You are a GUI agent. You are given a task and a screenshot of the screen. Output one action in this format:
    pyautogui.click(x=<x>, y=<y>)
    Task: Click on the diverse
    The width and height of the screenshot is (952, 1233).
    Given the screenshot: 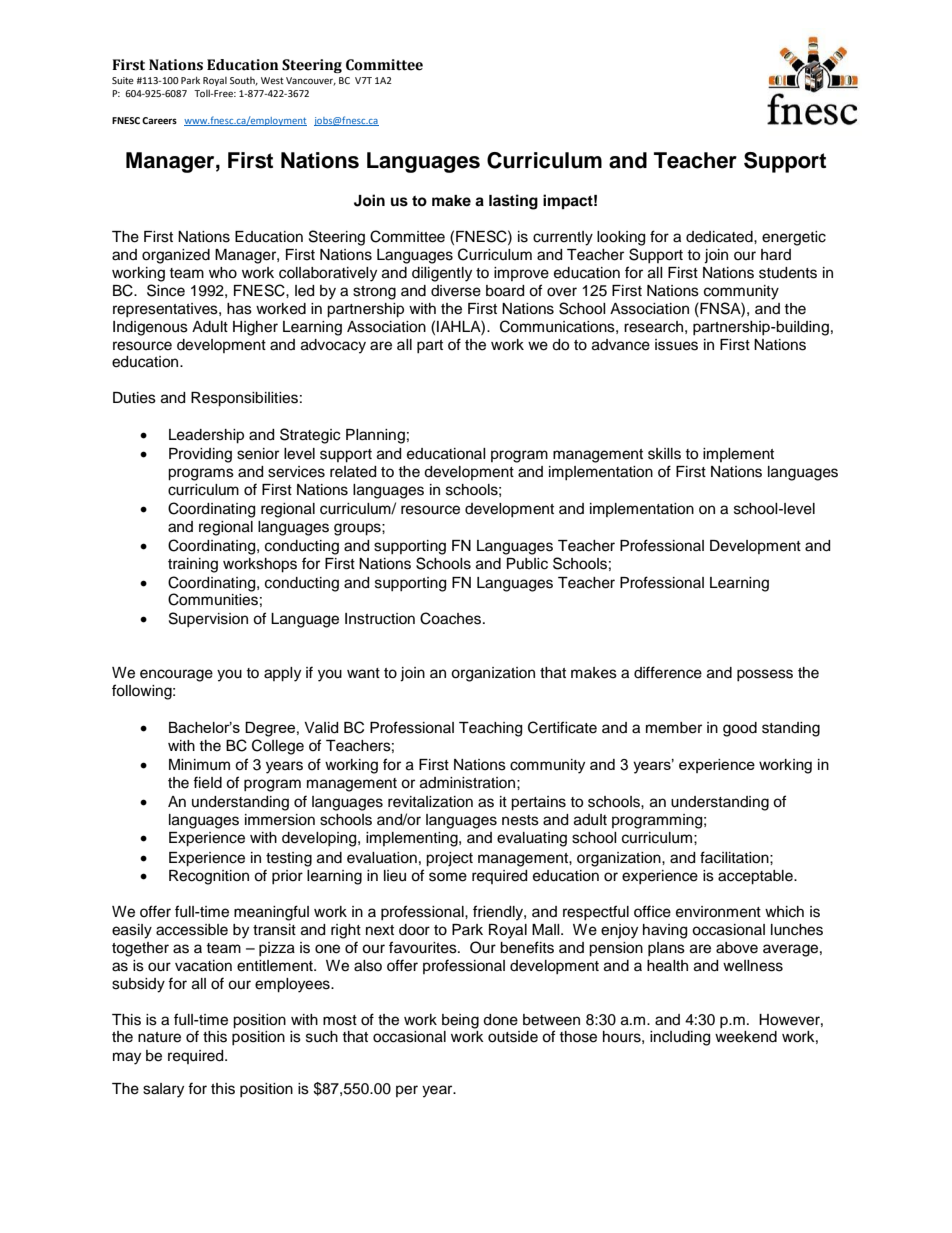 What is the action you would take?
    pyautogui.click(x=456, y=291)
